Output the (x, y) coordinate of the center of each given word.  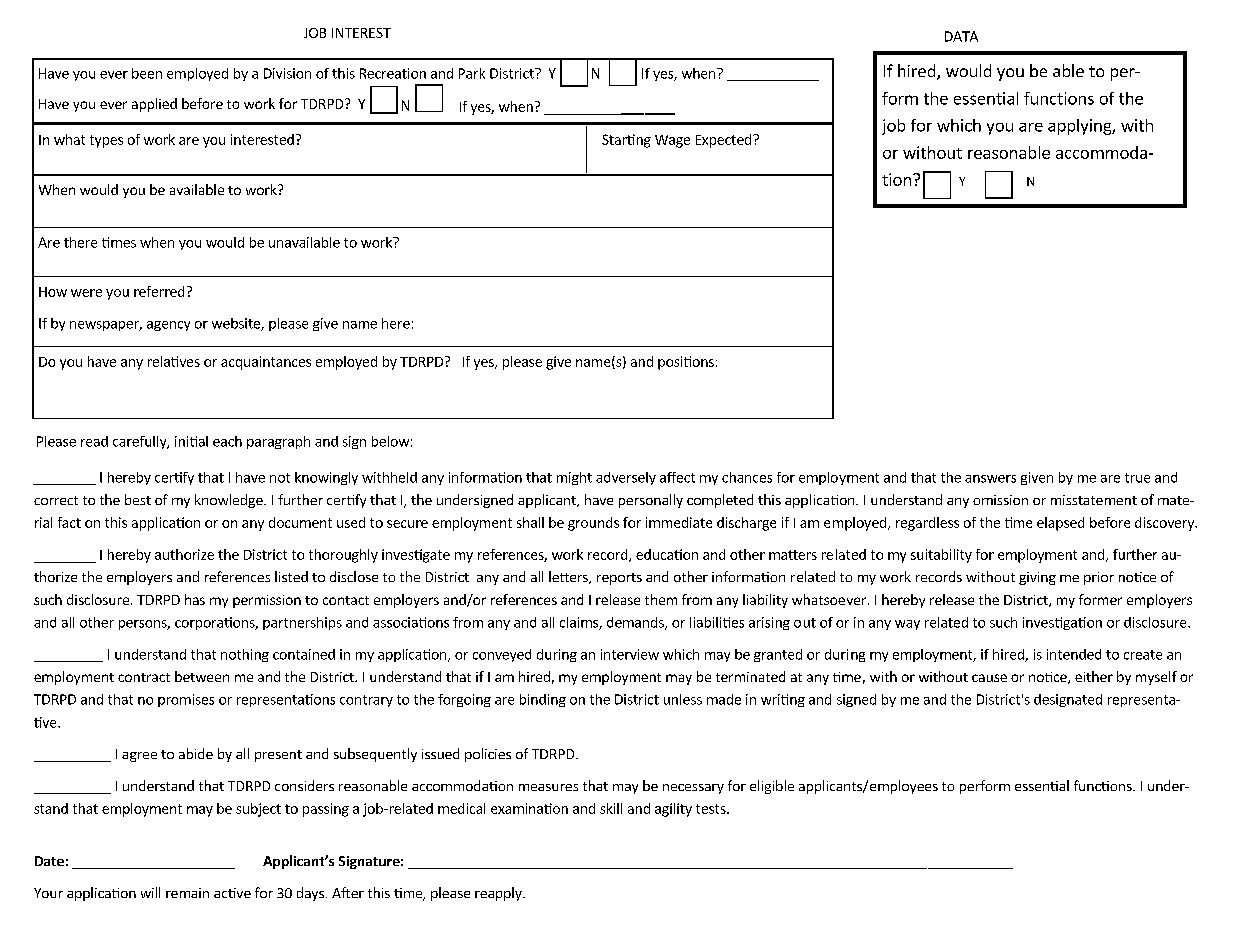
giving (1037, 578)
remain (187, 893)
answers (990, 479)
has (195, 599)
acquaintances (266, 363)
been (147, 73)
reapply (499, 894)
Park (472, 73)
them (661, 599)
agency (168, 326)
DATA (961, 36)
